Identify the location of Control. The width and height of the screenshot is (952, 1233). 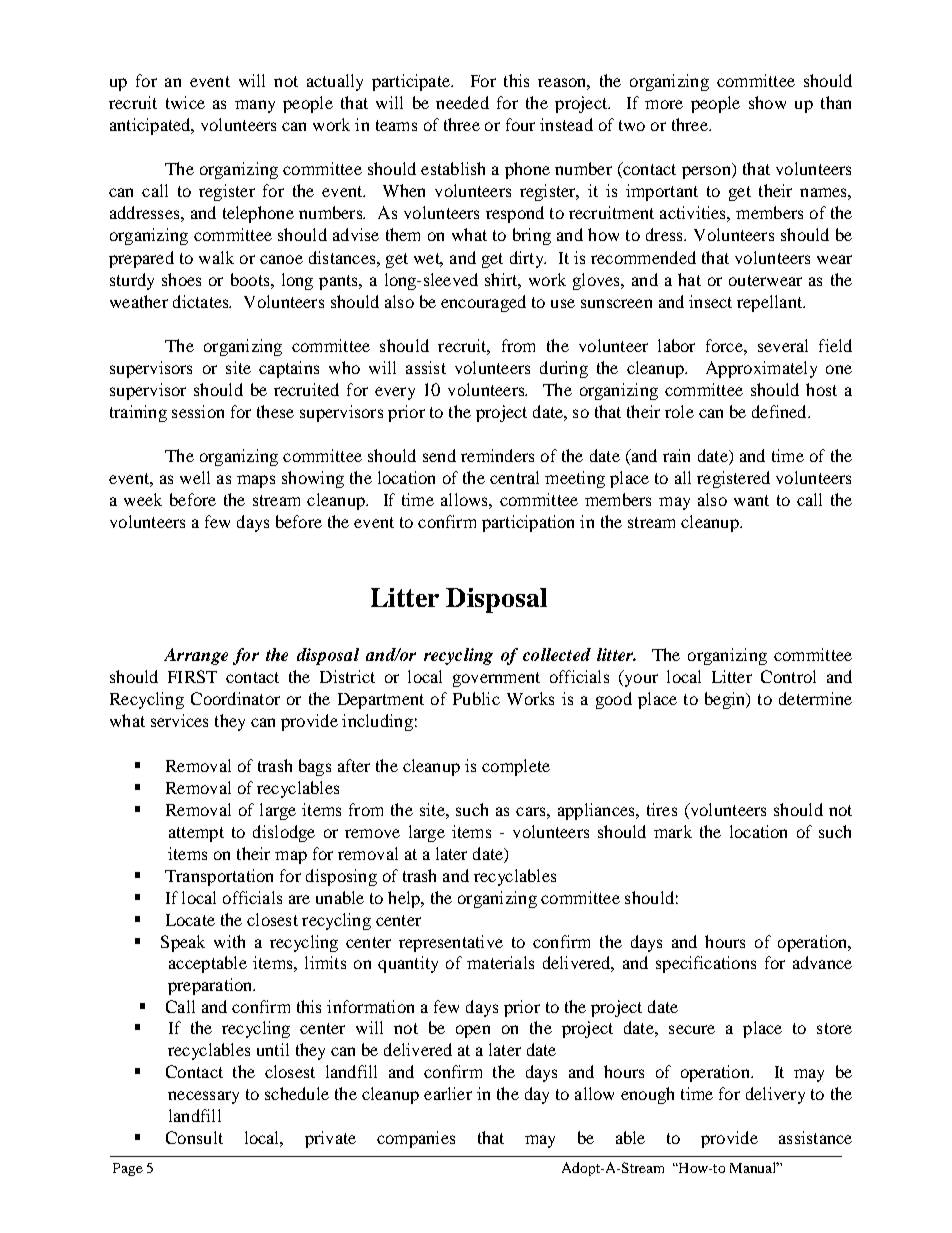
(788, 676).
